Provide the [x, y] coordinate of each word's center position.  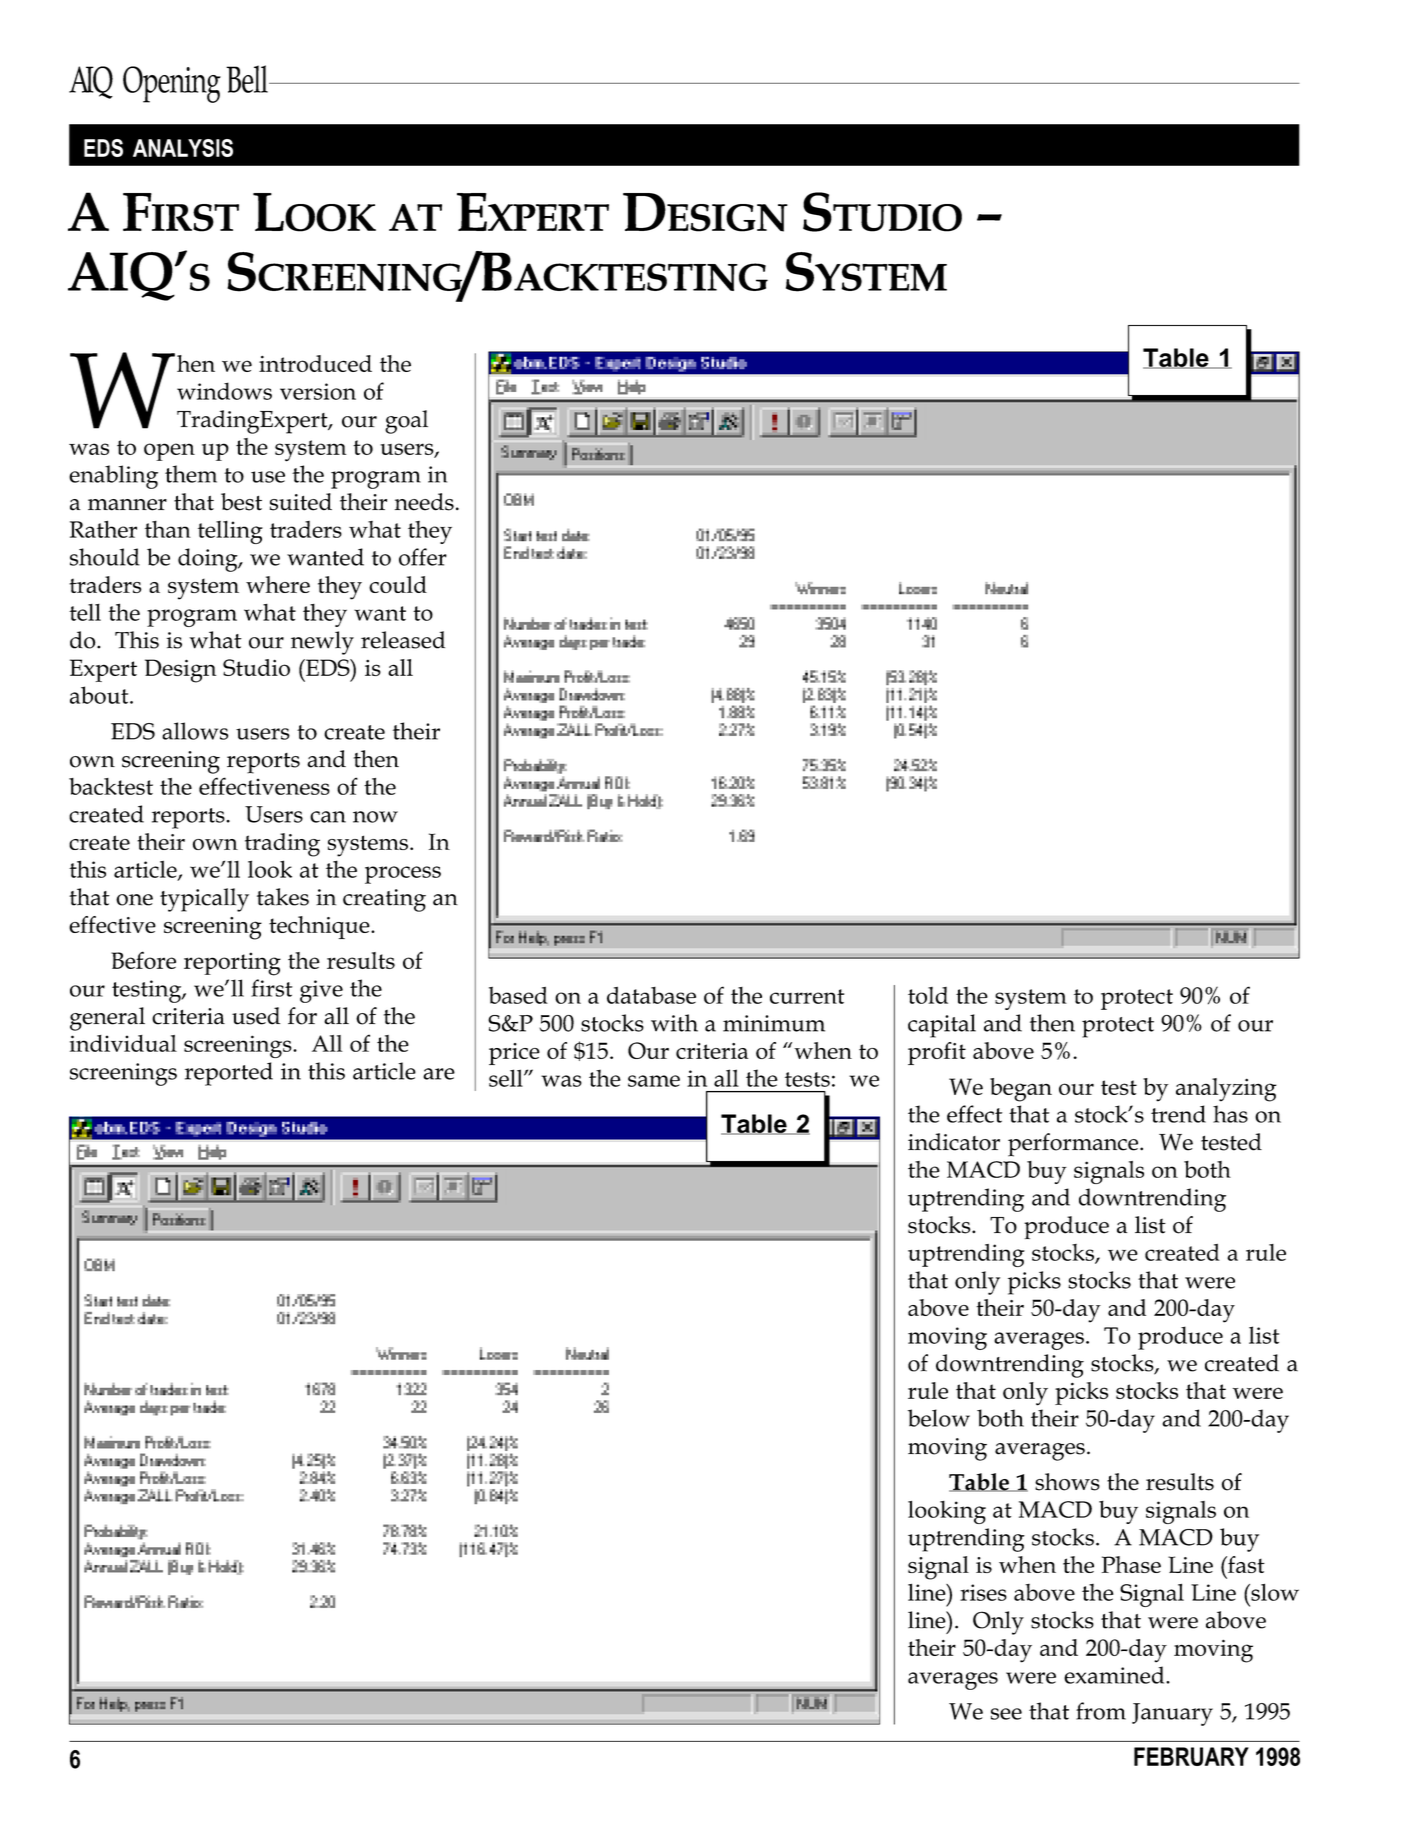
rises [983, 1592]
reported [229, 1074]
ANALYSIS [183, 148]
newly [322, 643]
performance [1074, 1145]
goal [406, 422]
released [403, 640]
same [654, 1081]
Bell [248, 79]
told [928, 995]
